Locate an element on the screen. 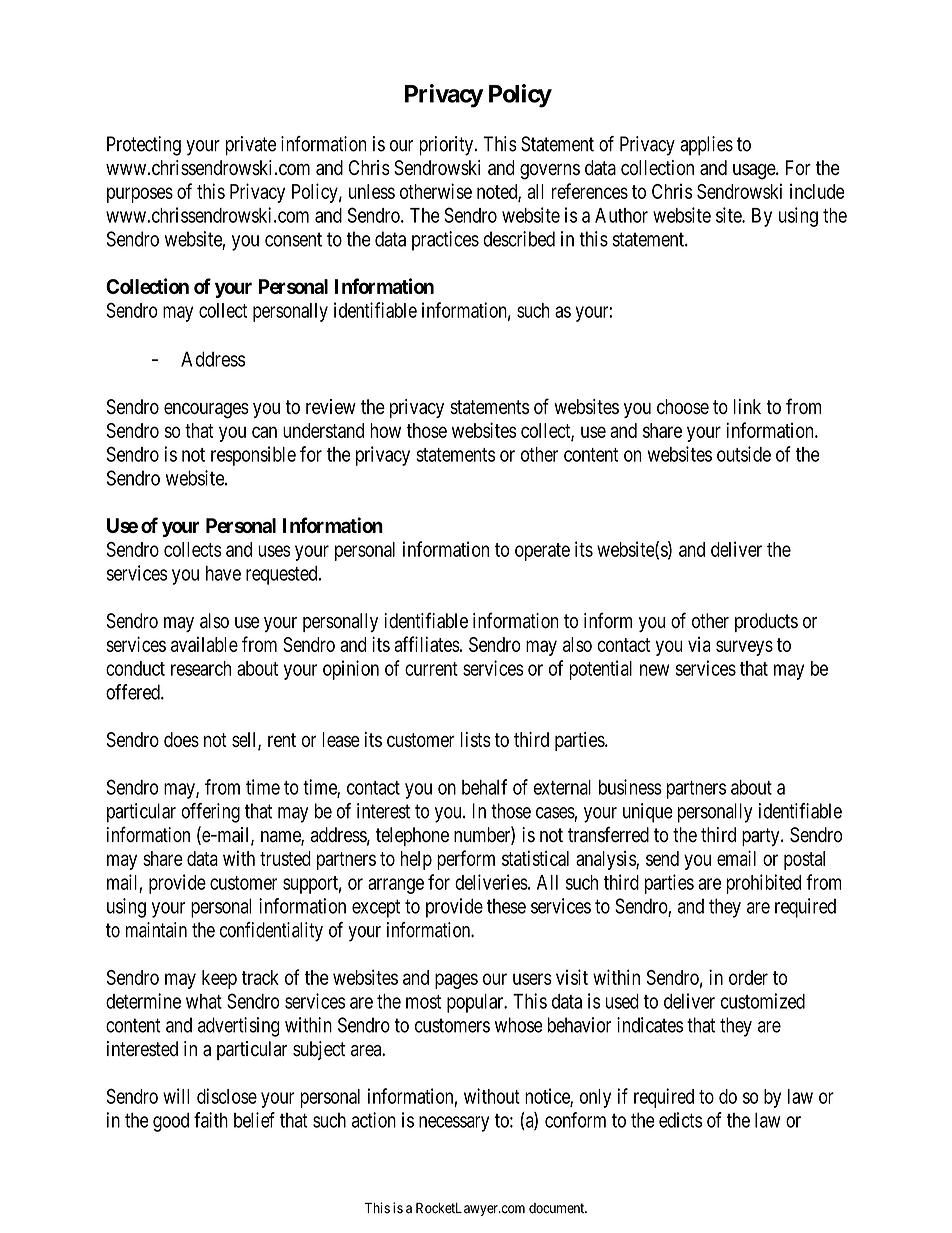  encourages is located at coordinates (206, 411).
